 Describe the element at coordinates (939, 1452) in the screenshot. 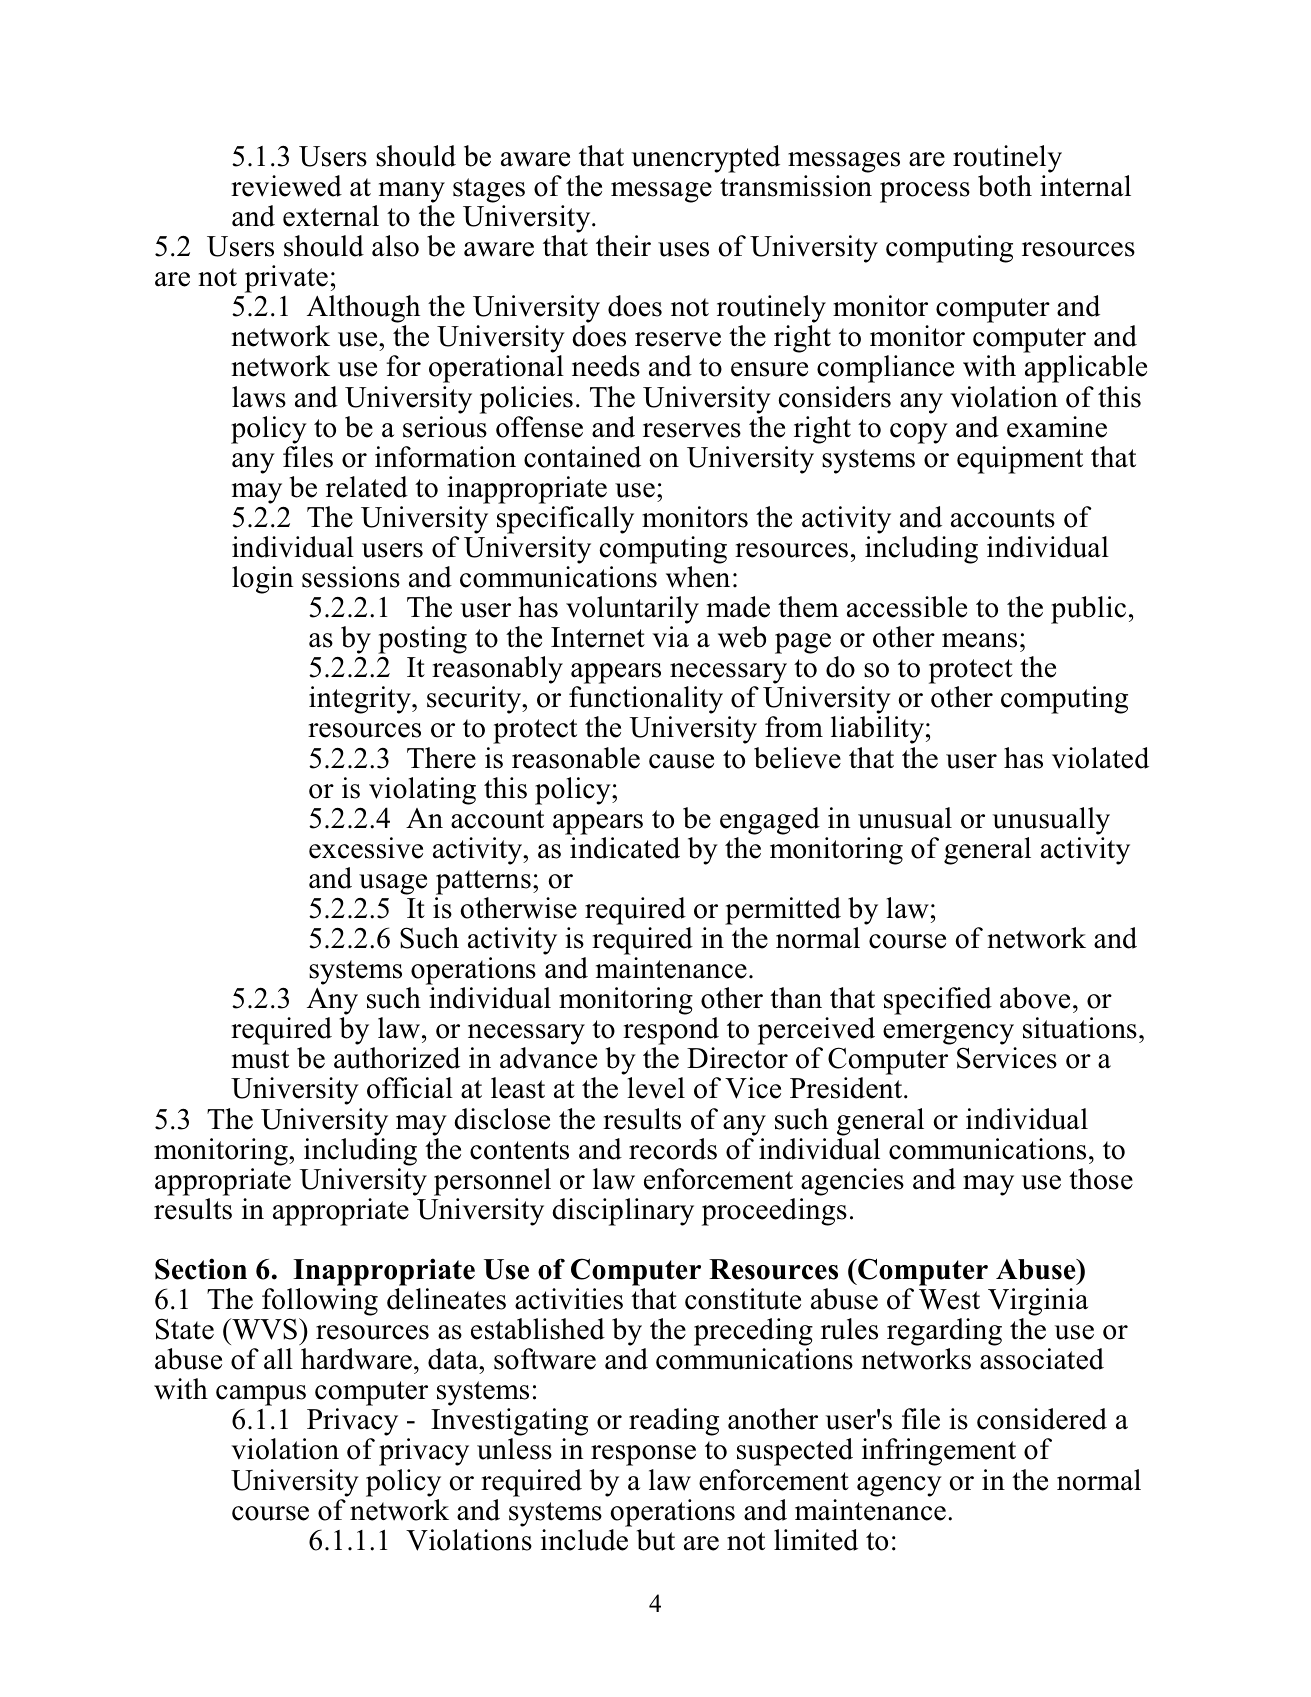

I see `infringement` at that location.
